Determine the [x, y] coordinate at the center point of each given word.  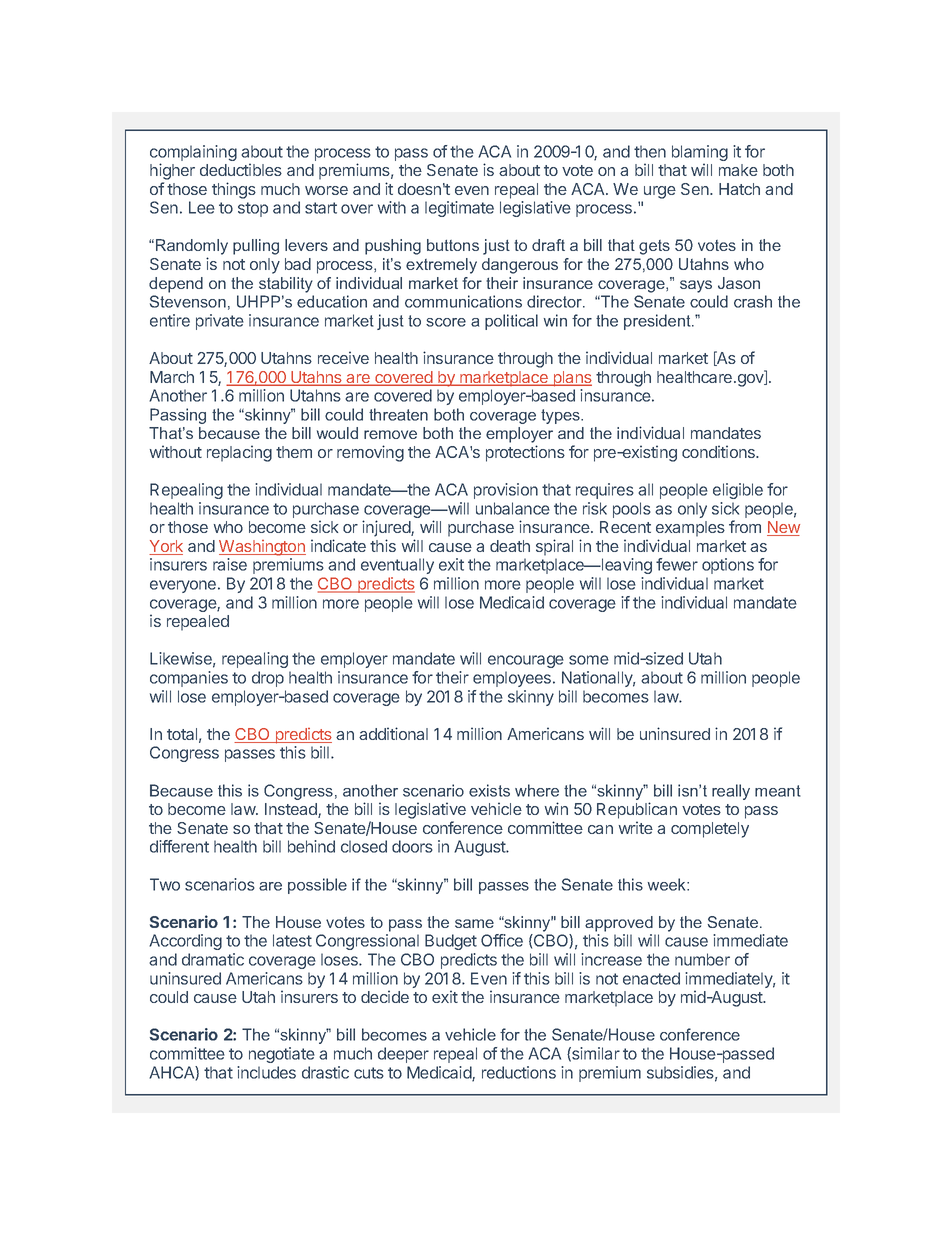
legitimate [459, 209]
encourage [526, 661]
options [728, 566]
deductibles [241, 169]
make [738, 170]
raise [230, 564]
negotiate [282, 1055]
